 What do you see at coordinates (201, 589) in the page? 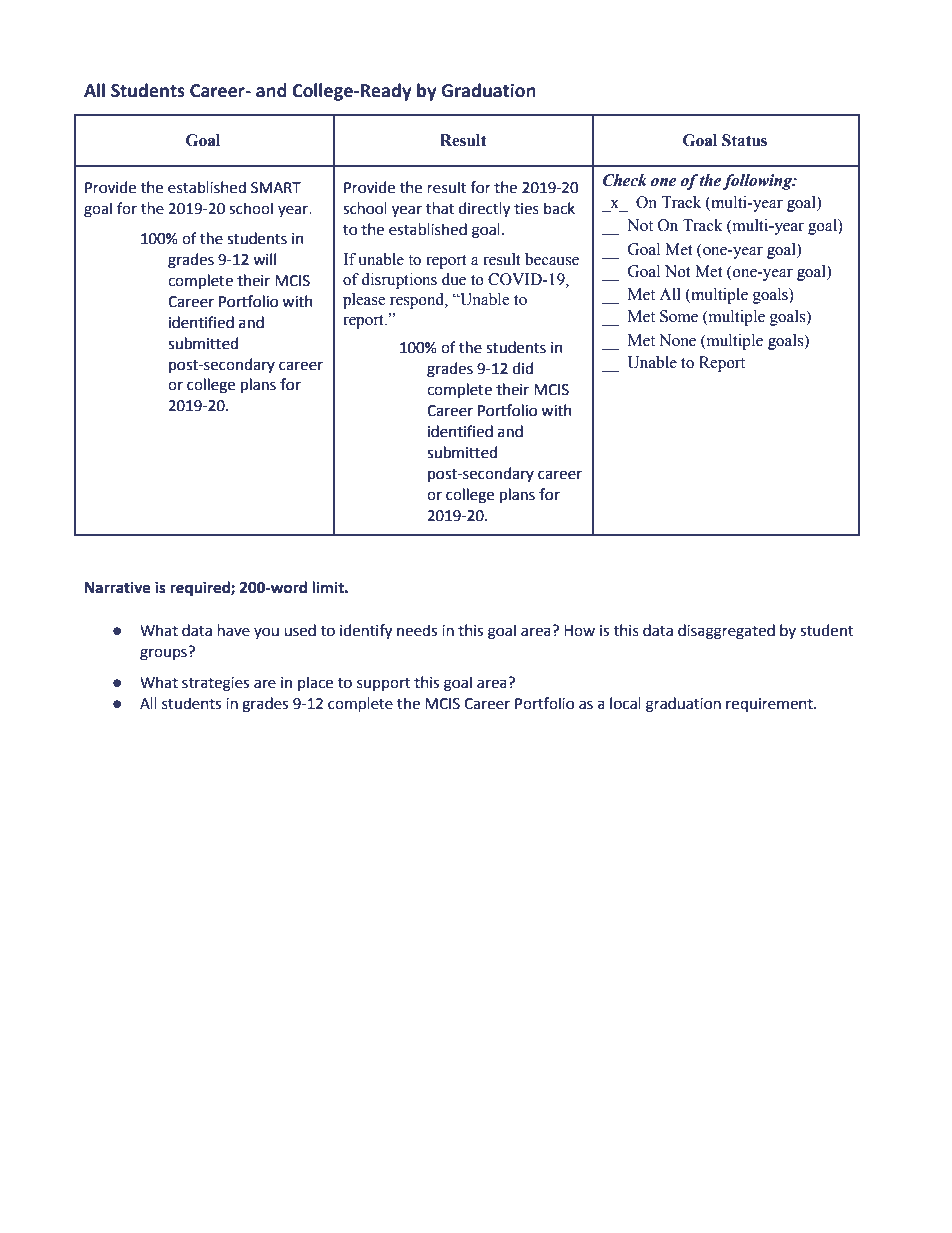
I see `required` at bounding box center [201, 589].
